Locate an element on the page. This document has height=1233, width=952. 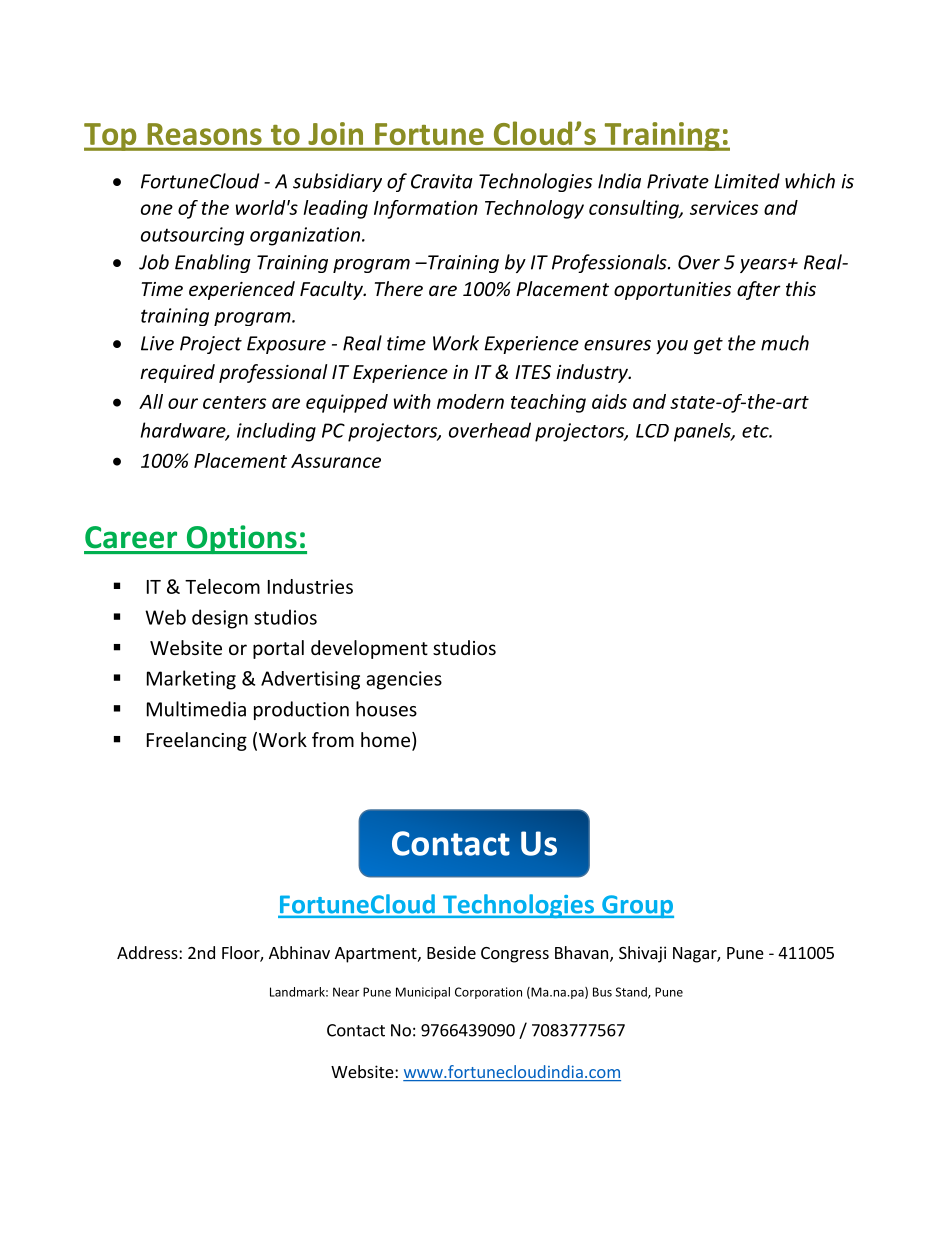
LCD is located at coordinates (652, 431).
